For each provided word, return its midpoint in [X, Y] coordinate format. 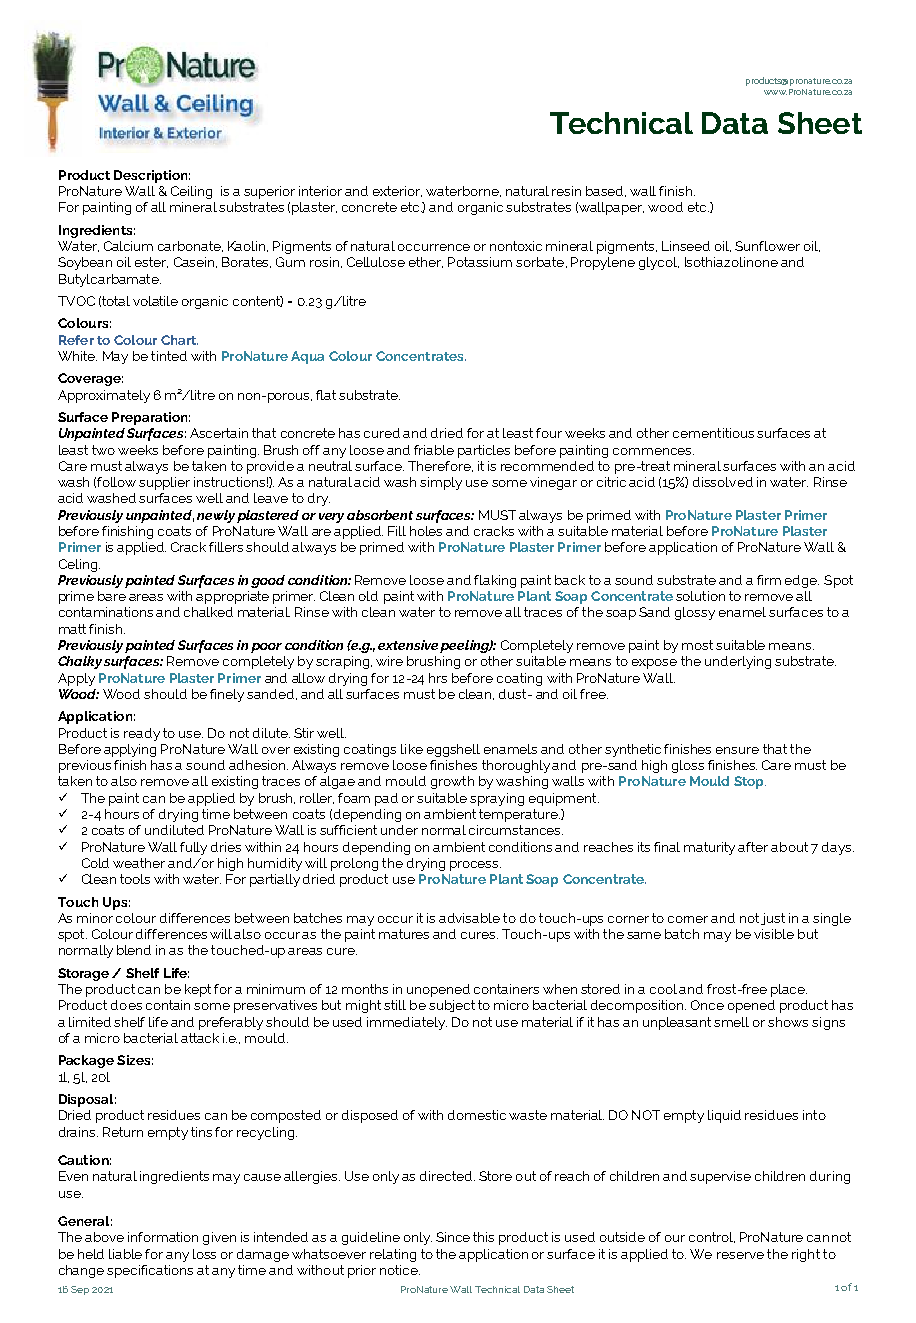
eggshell [453, 750]
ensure [737, 750]
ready [142, 734]
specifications [150, 1271]
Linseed [686, 246]
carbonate [190, 246]
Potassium [480, 262]
